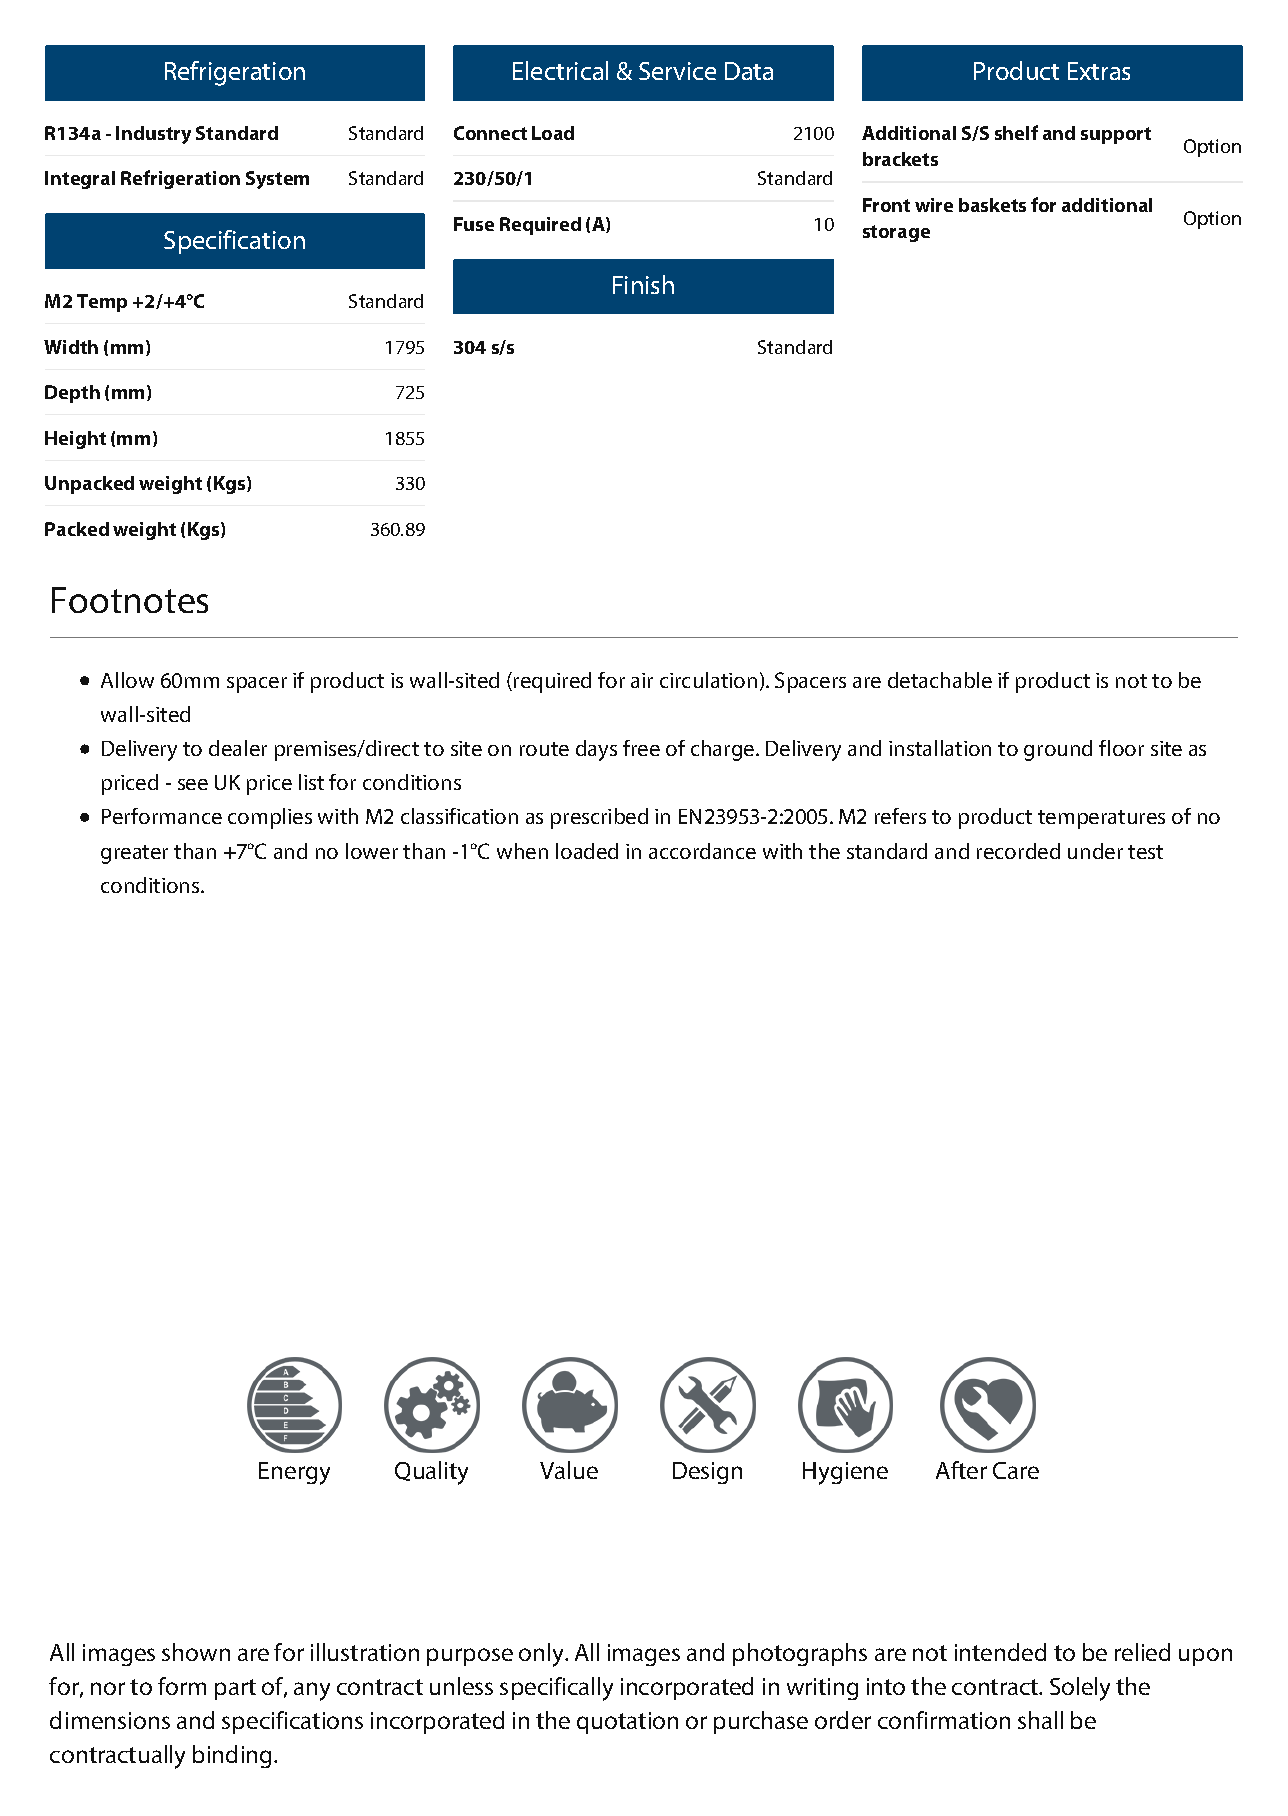 The height and width of the document is (1816, 1288). I want to click on greater, so click(134, 854).
